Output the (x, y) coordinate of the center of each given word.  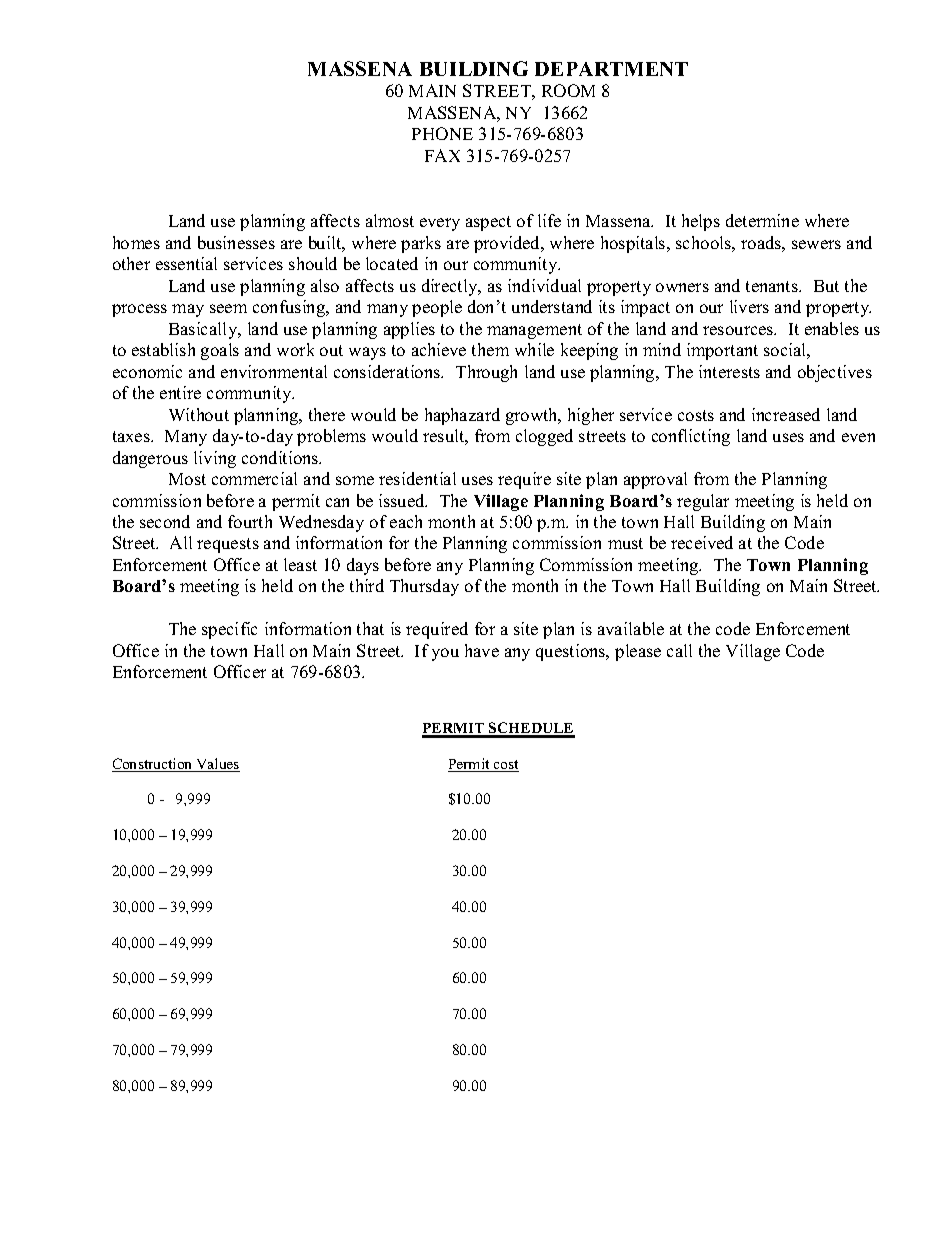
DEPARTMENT (611, 69)
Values (217, 765)
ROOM (568, 90)
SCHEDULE (531, 729)
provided (508, 244)
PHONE (442, 133)
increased (786, 414)
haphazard (462, 416)
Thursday (424, 587)
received (702, 542)
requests (228, 545)
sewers (816, 244)
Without (199, 414)
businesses (236, 242)
